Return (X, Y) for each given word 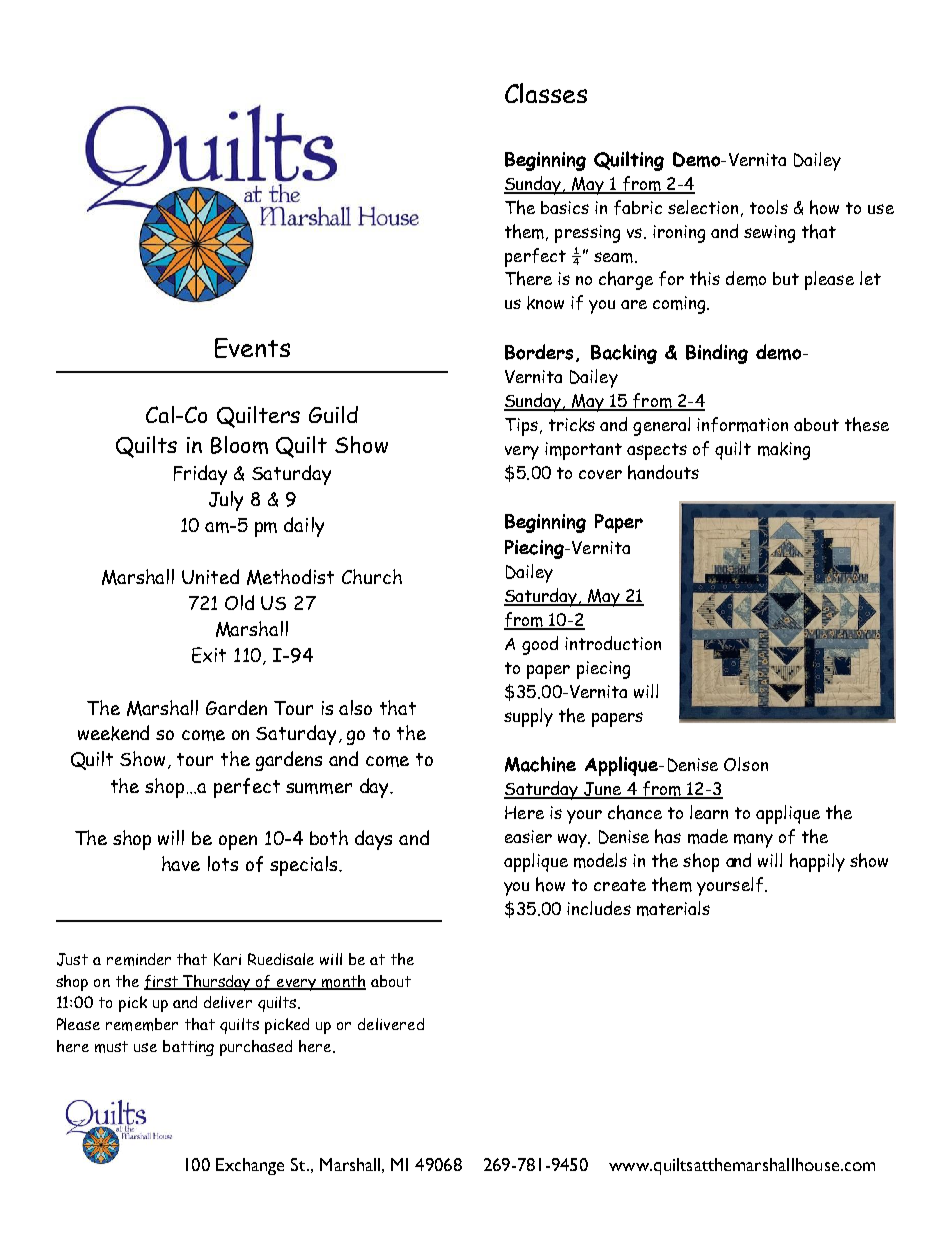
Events (252, 348)
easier (528, 836)
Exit (209, 655)
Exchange (250, 1166)
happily (817, 862)
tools (769, 207)
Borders (539, 352)
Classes (546, 93)
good (540, 645)
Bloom (239, 445)
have (181, 863)
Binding (717, 354)
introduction (613, 643)
